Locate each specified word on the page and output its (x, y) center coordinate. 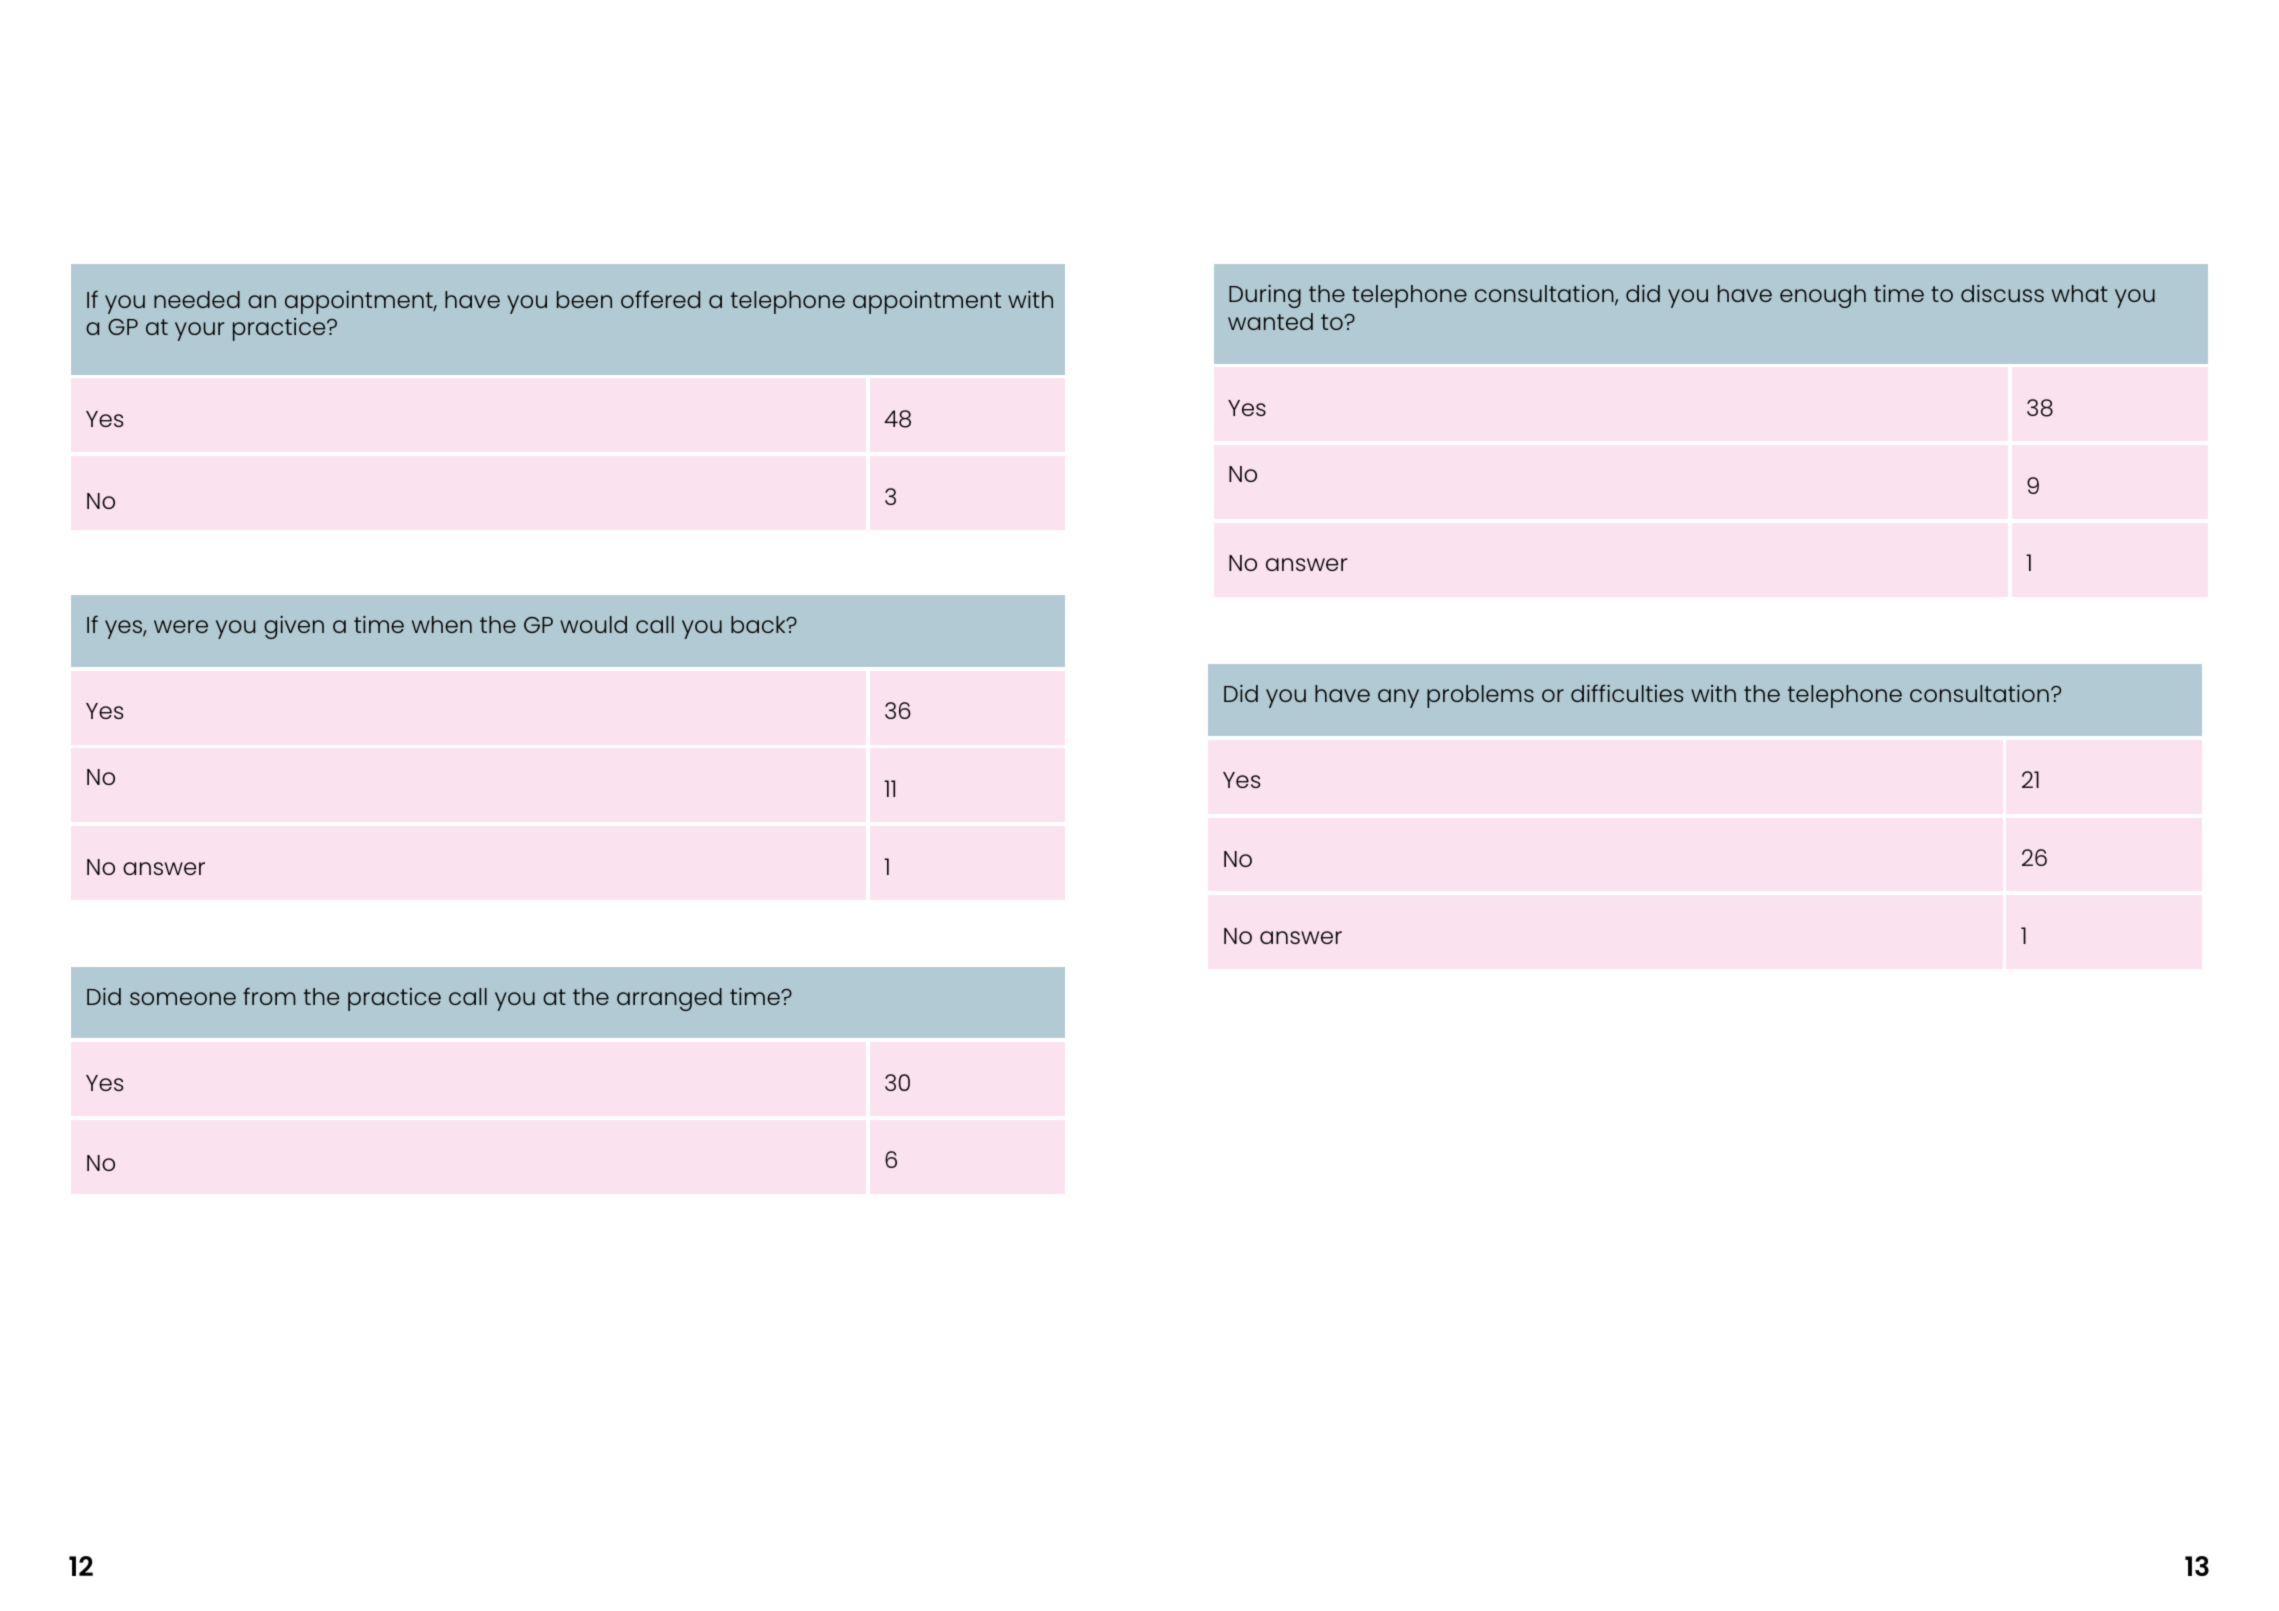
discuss (2002, 293)
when (442, 624)
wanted (1270, 321)
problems (1480, 696)
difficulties (1627, 693)
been (584, 299)
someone (183, 998)
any (1398, 698)
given (294, 627)
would (593, 624)
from (269, 996)
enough (1823, 296)
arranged (669, 999)
